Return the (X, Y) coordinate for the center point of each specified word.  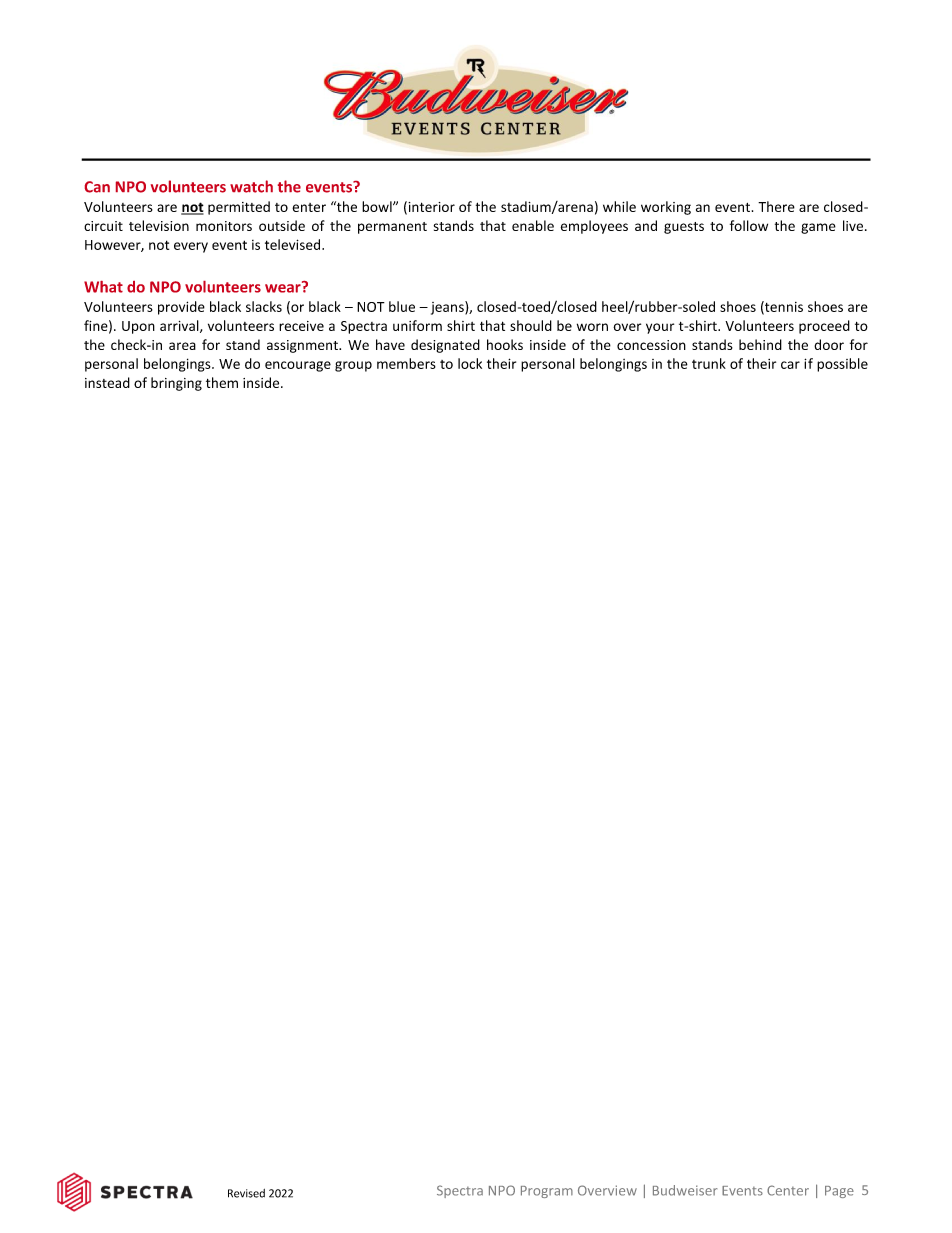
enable (533, 225)
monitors (224, 226)
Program (547, 1192)
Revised (246, 1193)
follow (749, 225)
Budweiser (685, 1190)
